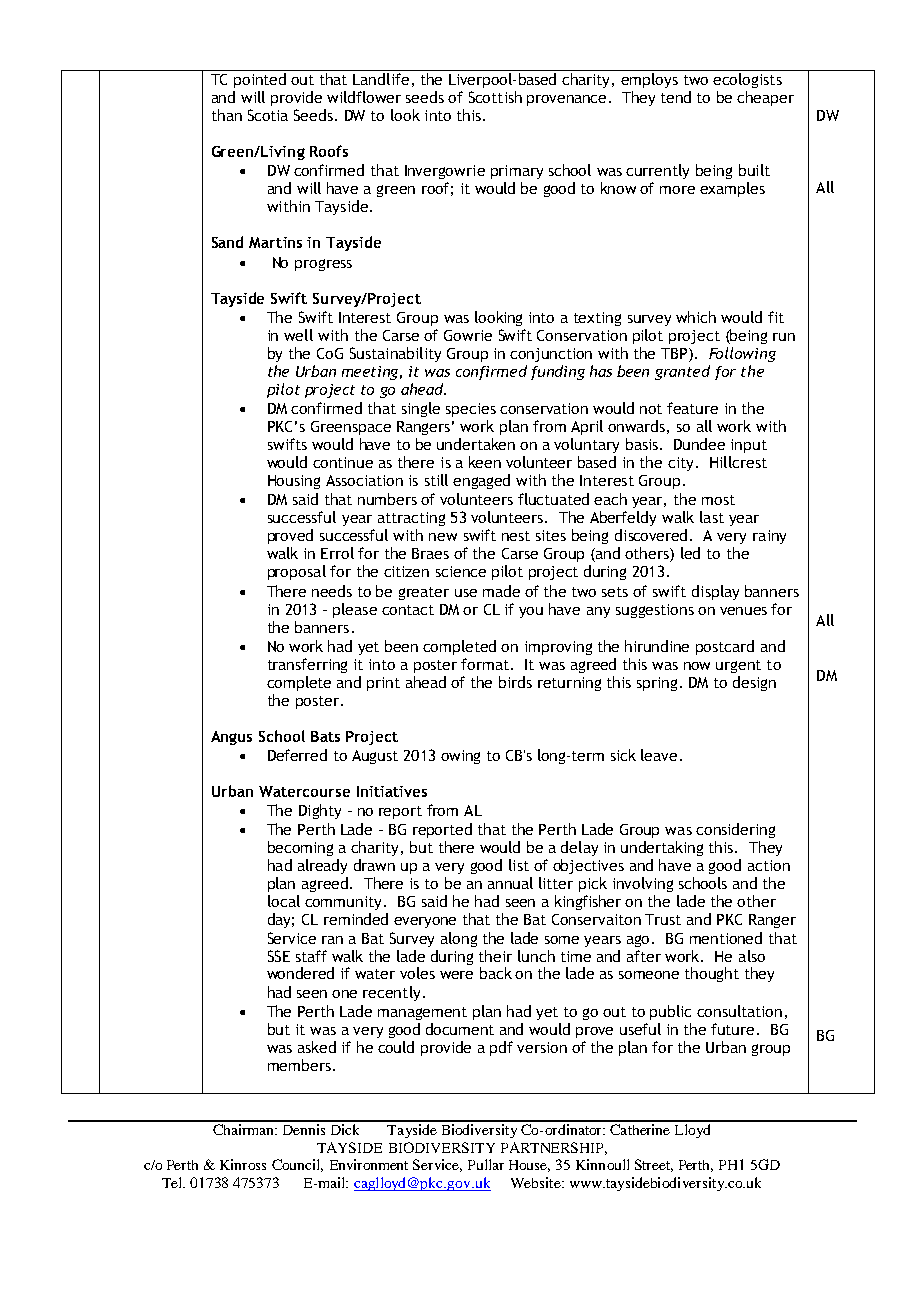  What do you see at coordinates (696, 317) in the document?
I see `which` at bounding box center [696, 317].
